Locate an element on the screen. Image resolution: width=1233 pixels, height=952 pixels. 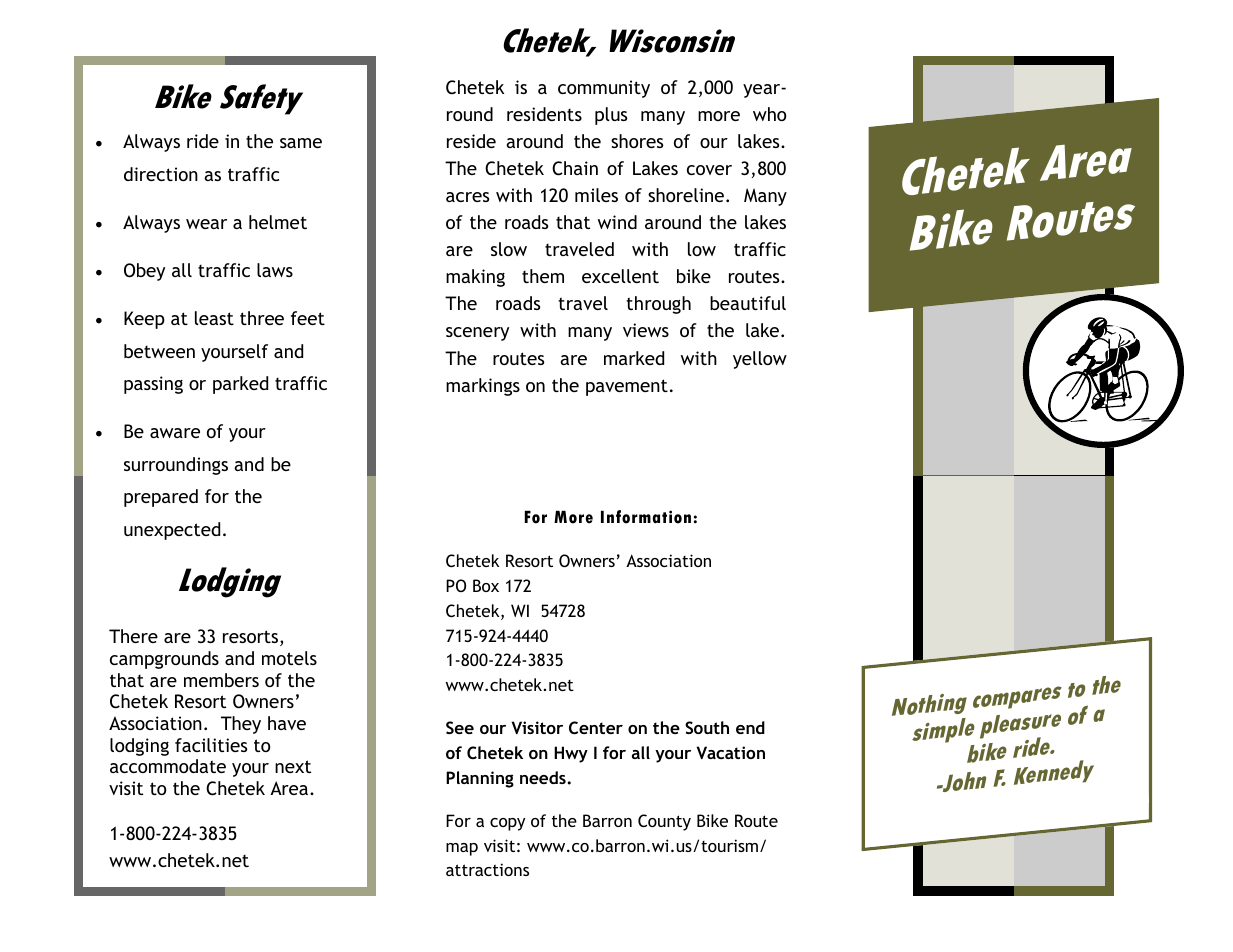
map is located at coordinates (462, 849).
